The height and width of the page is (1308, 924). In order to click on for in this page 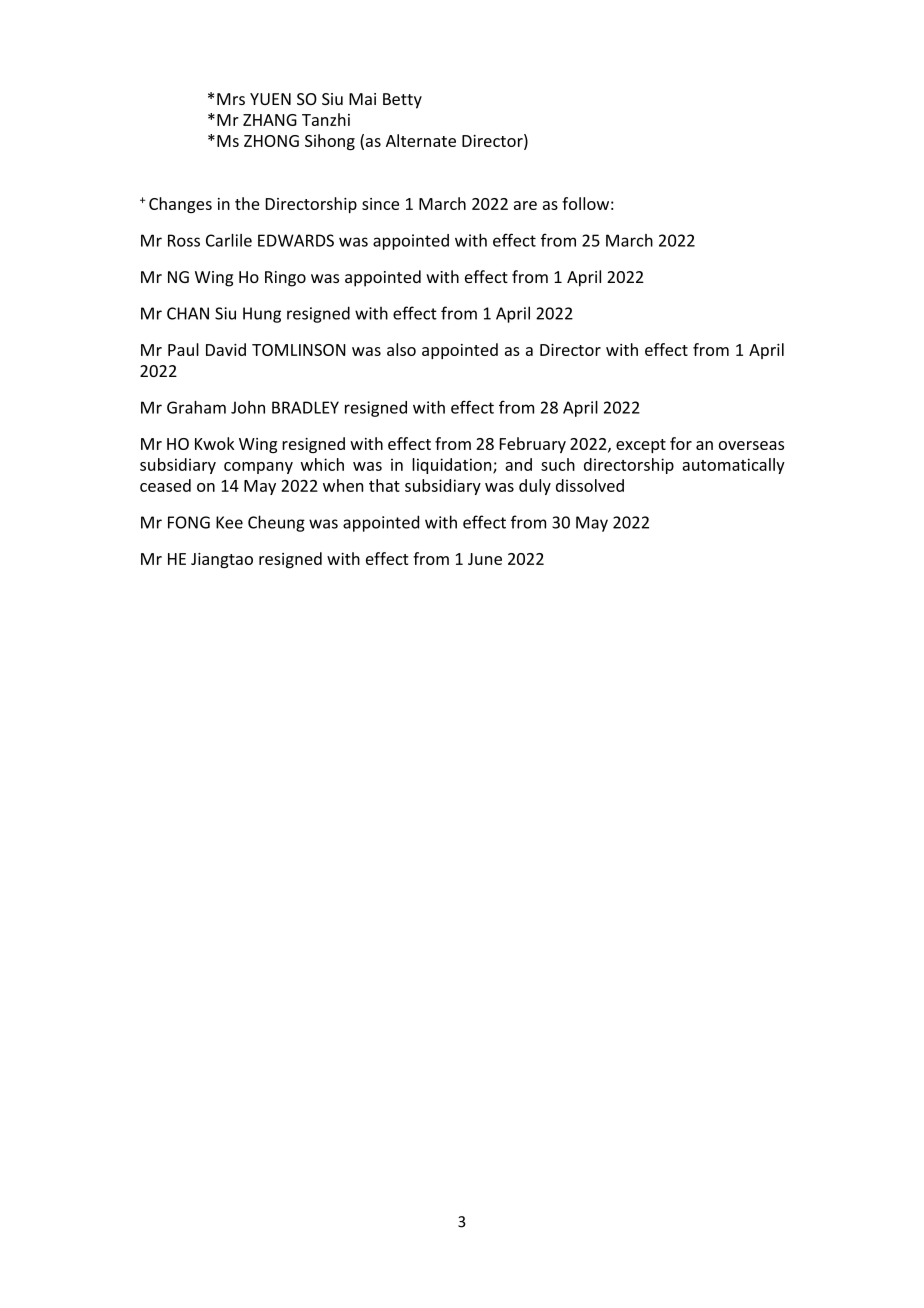, I will do `click(681, 443)`.
